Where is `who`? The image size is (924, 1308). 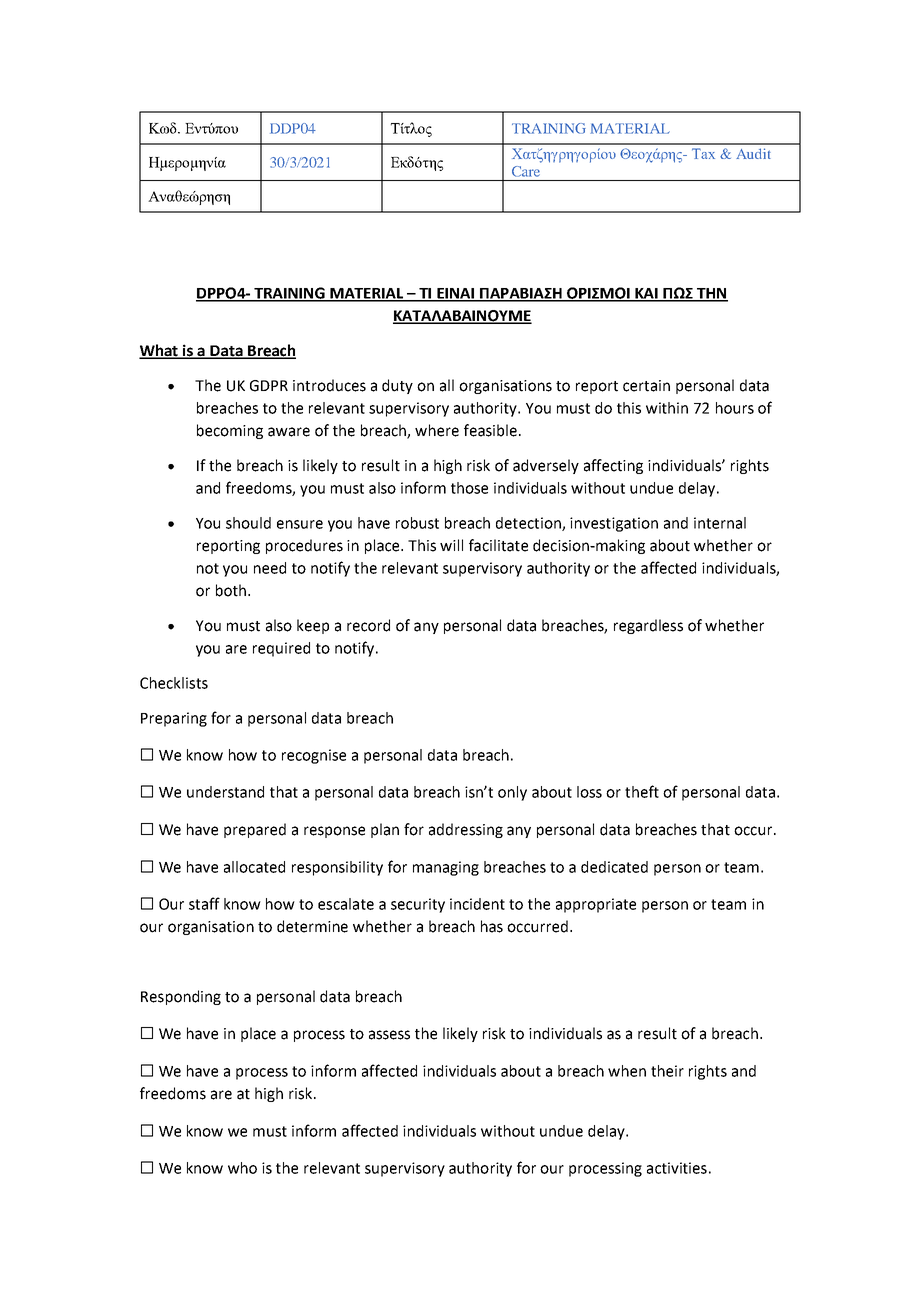
who is located at coordinates (242, 1168).
